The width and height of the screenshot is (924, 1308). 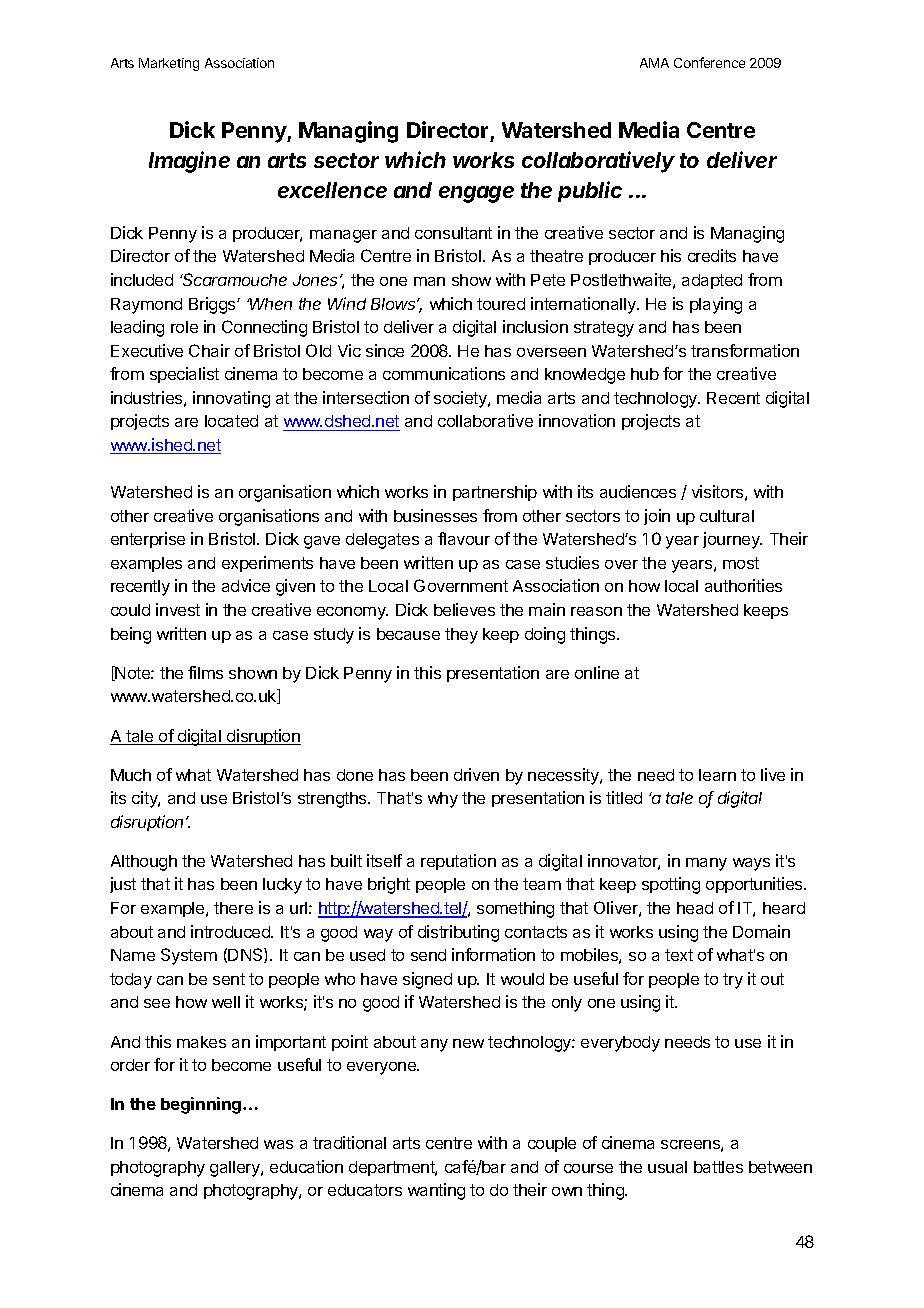 I want to click on Conference, so click(x=709, y=62).
